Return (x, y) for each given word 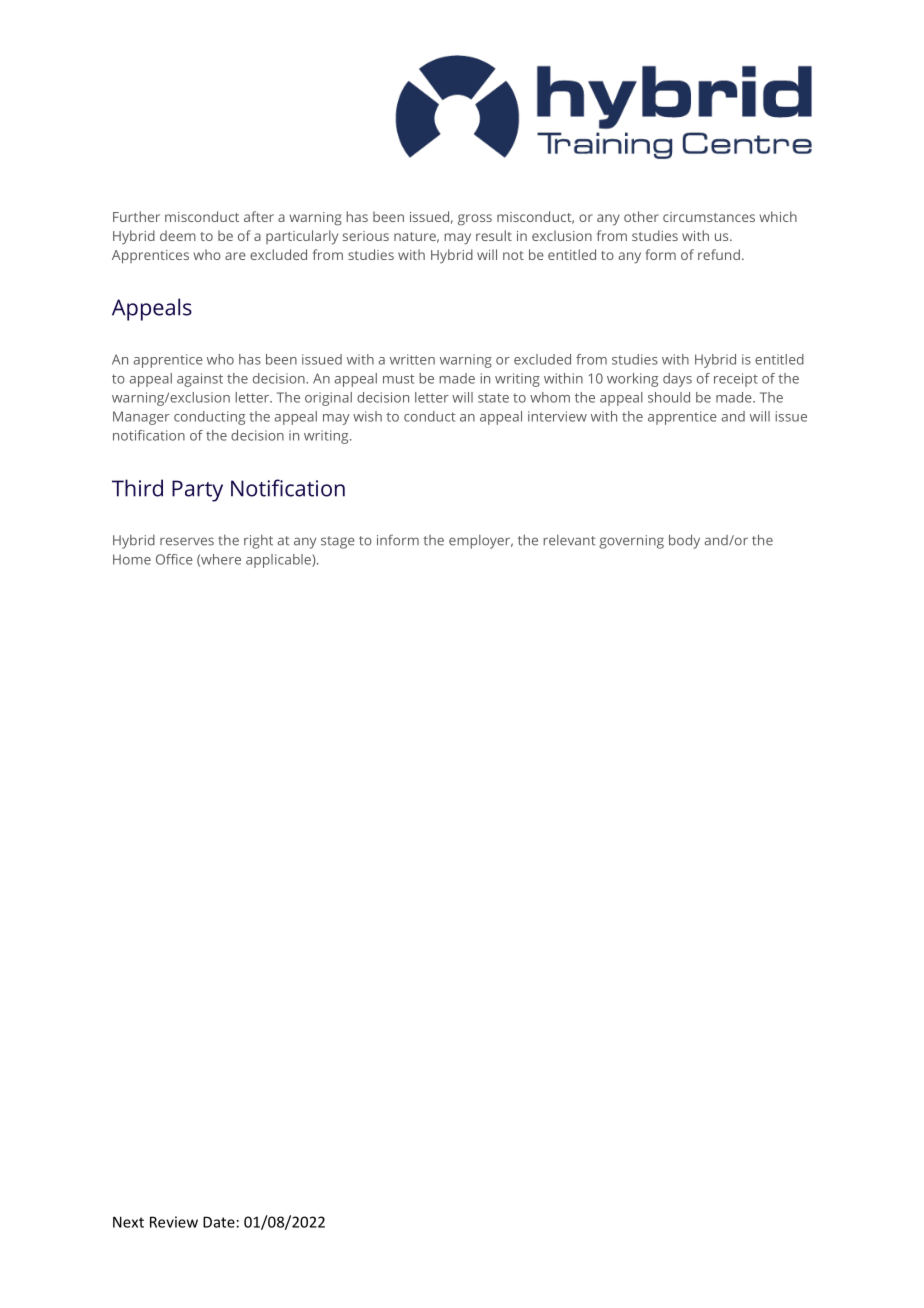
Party (197, 491)
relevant (569, 540)
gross (475, 220)
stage (337, 542)
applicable (279, 561)
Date (219, 1222)
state (493, 398)
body (684, 541)
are (235, 256)
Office (174, 559)
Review (174, 1222)
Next (128, 1222)
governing (631, 542)
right (258, 541)
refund (719, 254)
